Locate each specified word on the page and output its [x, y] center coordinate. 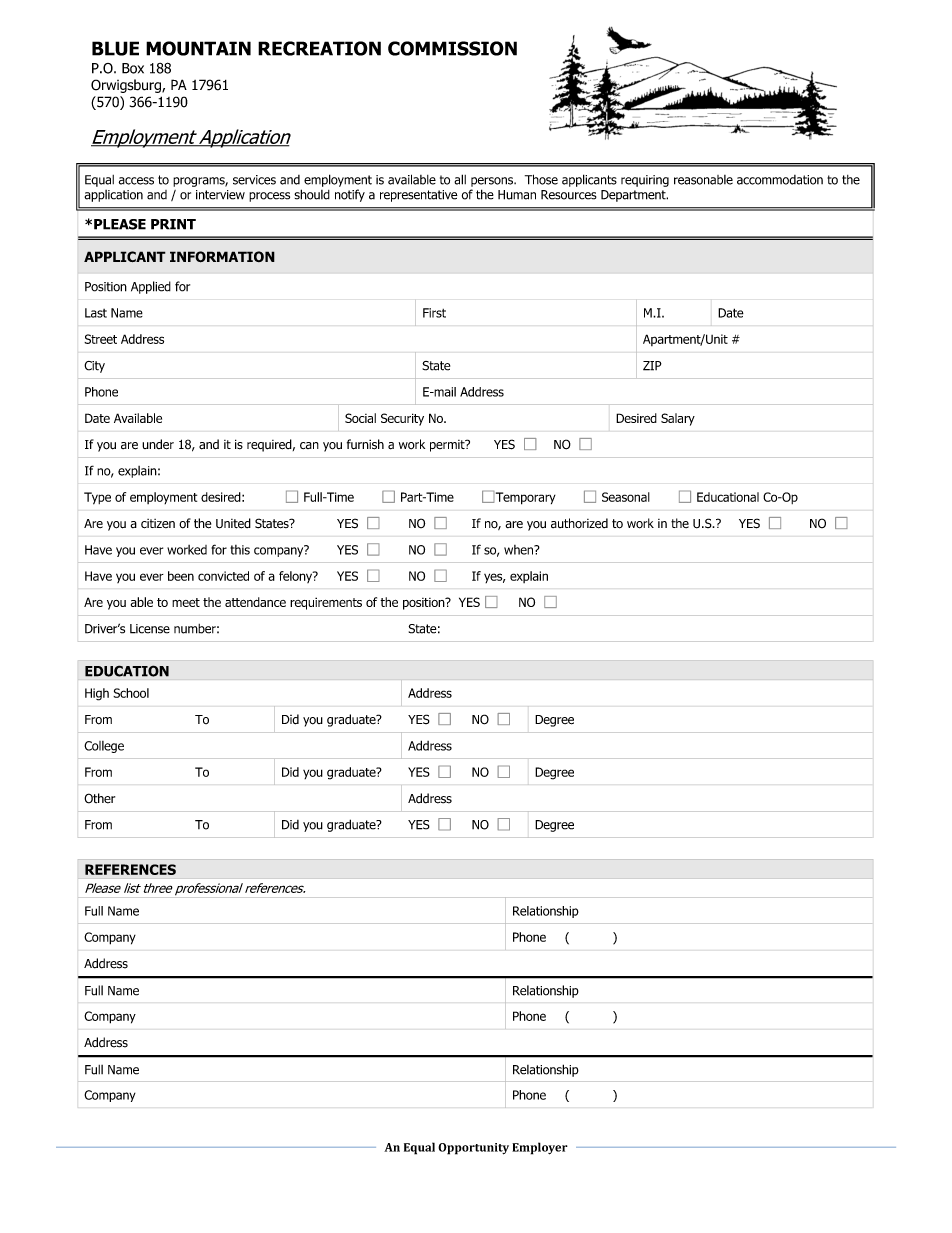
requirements [326, 603]
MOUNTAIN [198, 48]
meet [186, 602]
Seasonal [626, 497]
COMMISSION [452, 48]
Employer [540, 1148]
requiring [645, 181]
